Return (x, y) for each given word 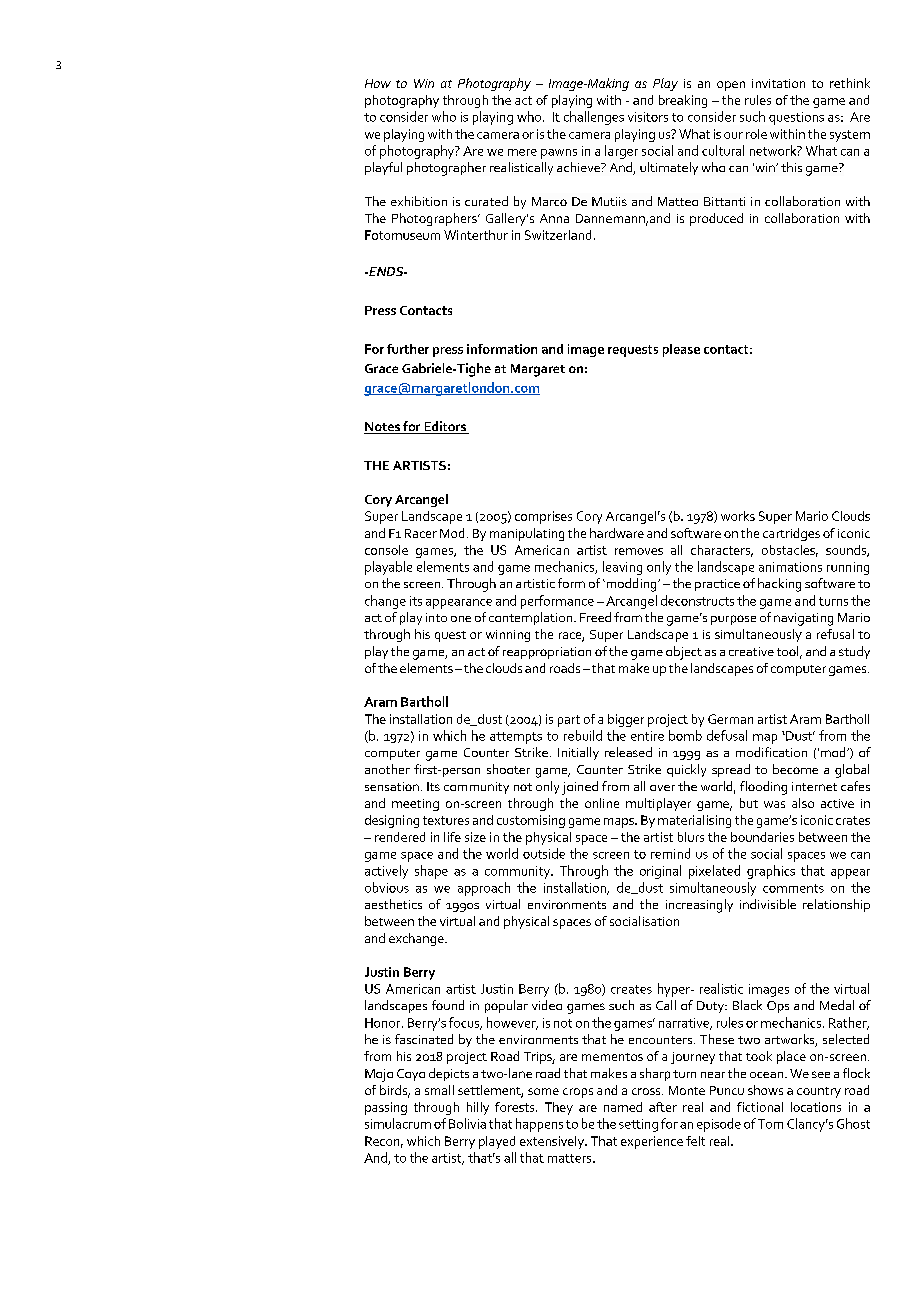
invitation (778, 83)
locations (816, 1107)
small (439, 1090)
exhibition (419, 201)
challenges (594, 118)
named (623, 1107)
